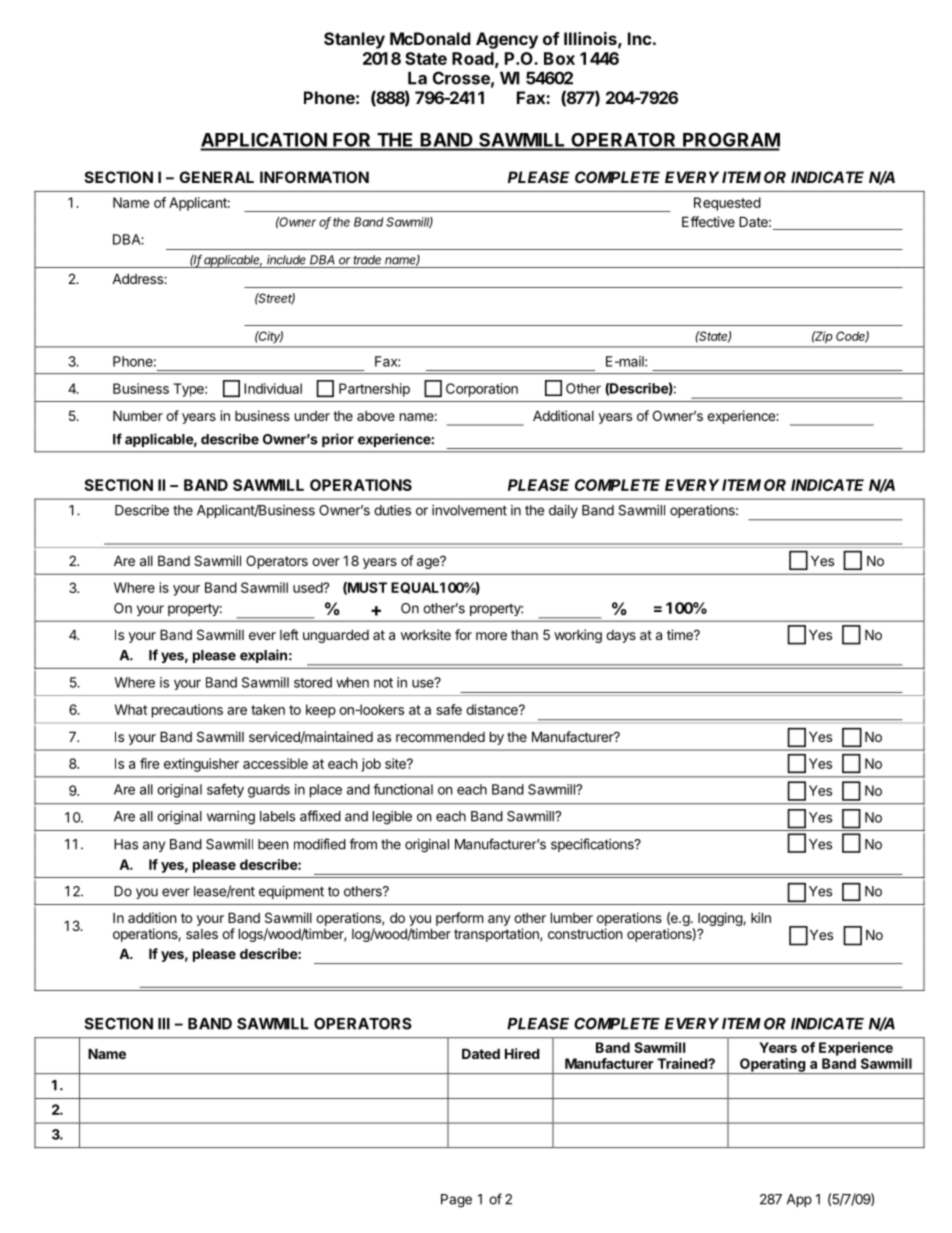  Describe the element at coordinates (721, 920) in the page. I see `logging` at that location.
